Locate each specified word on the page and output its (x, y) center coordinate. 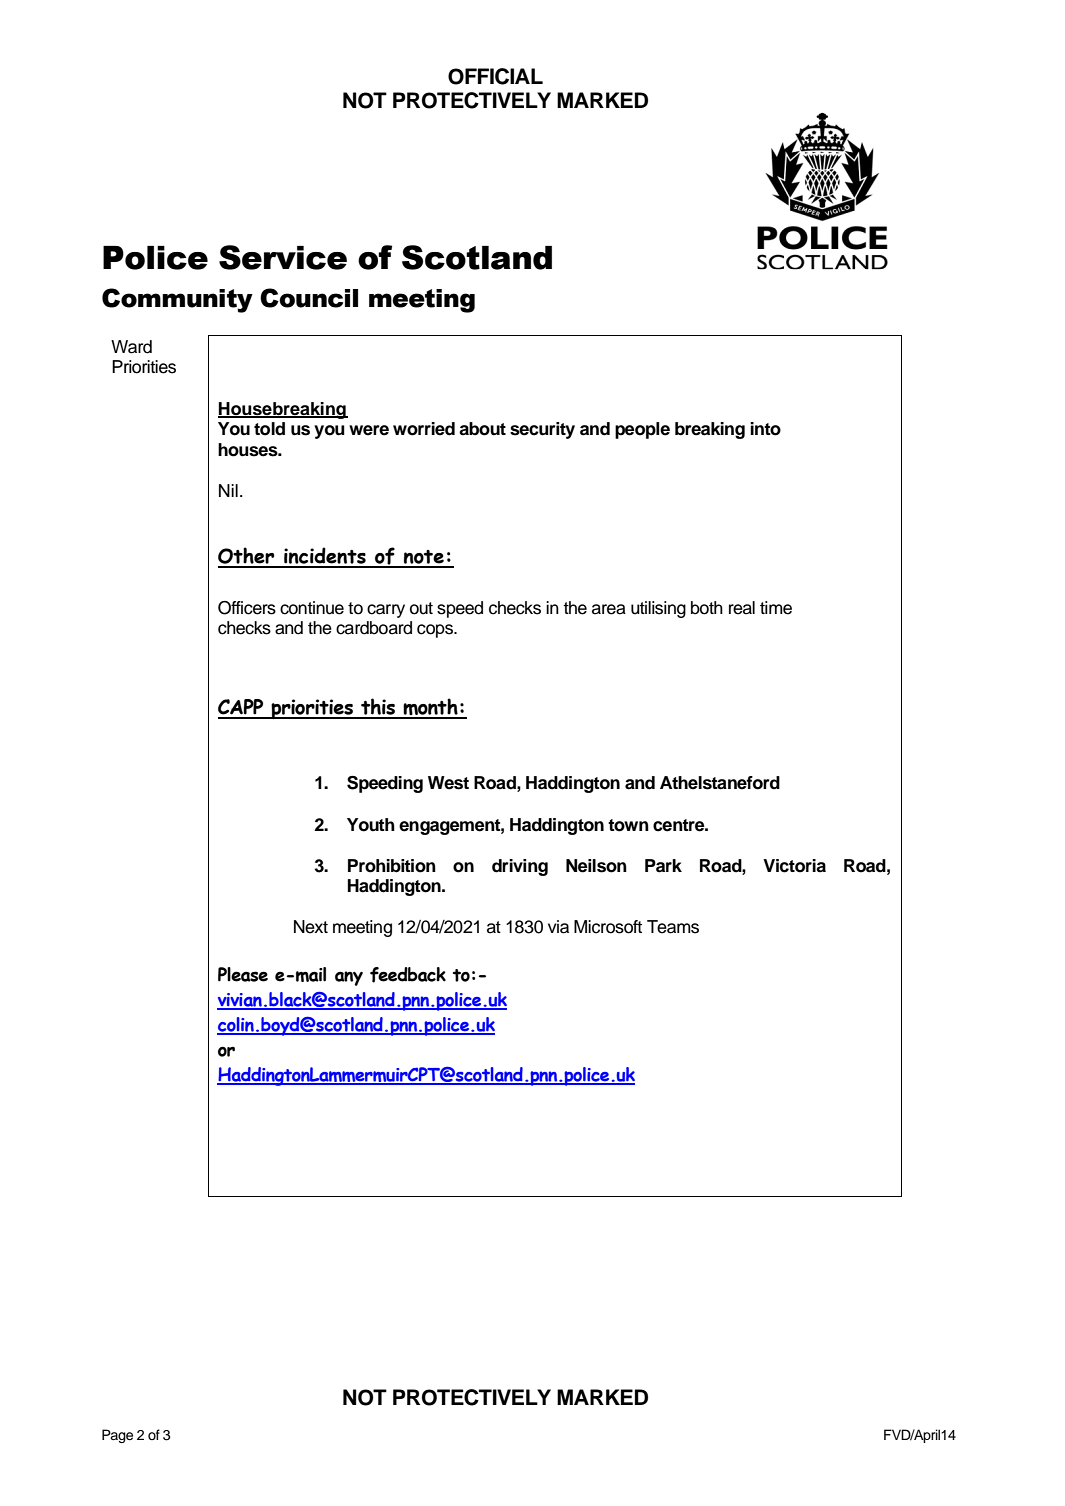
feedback (408, 975)
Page (117, 1436)
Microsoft (608, 927)
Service (283, 257)
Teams (673, 927)
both (707, 608)
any (349, 978)
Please (243, 974)
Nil (228, 490)
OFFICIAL (495, 76)
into (765, 429)
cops (436, 631)
